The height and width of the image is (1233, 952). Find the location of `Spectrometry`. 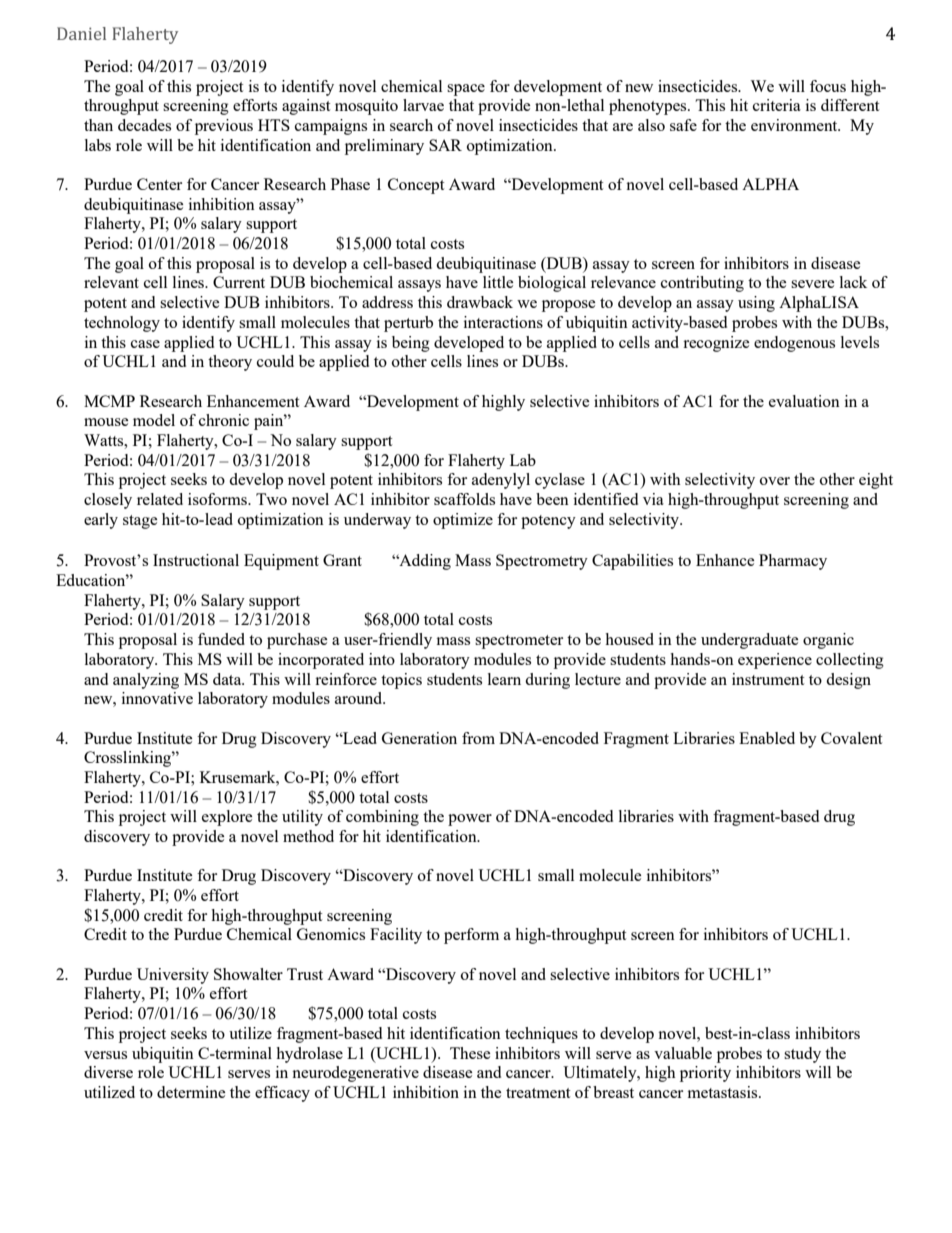

Spectrometry is located at coordinates (542, 562).
